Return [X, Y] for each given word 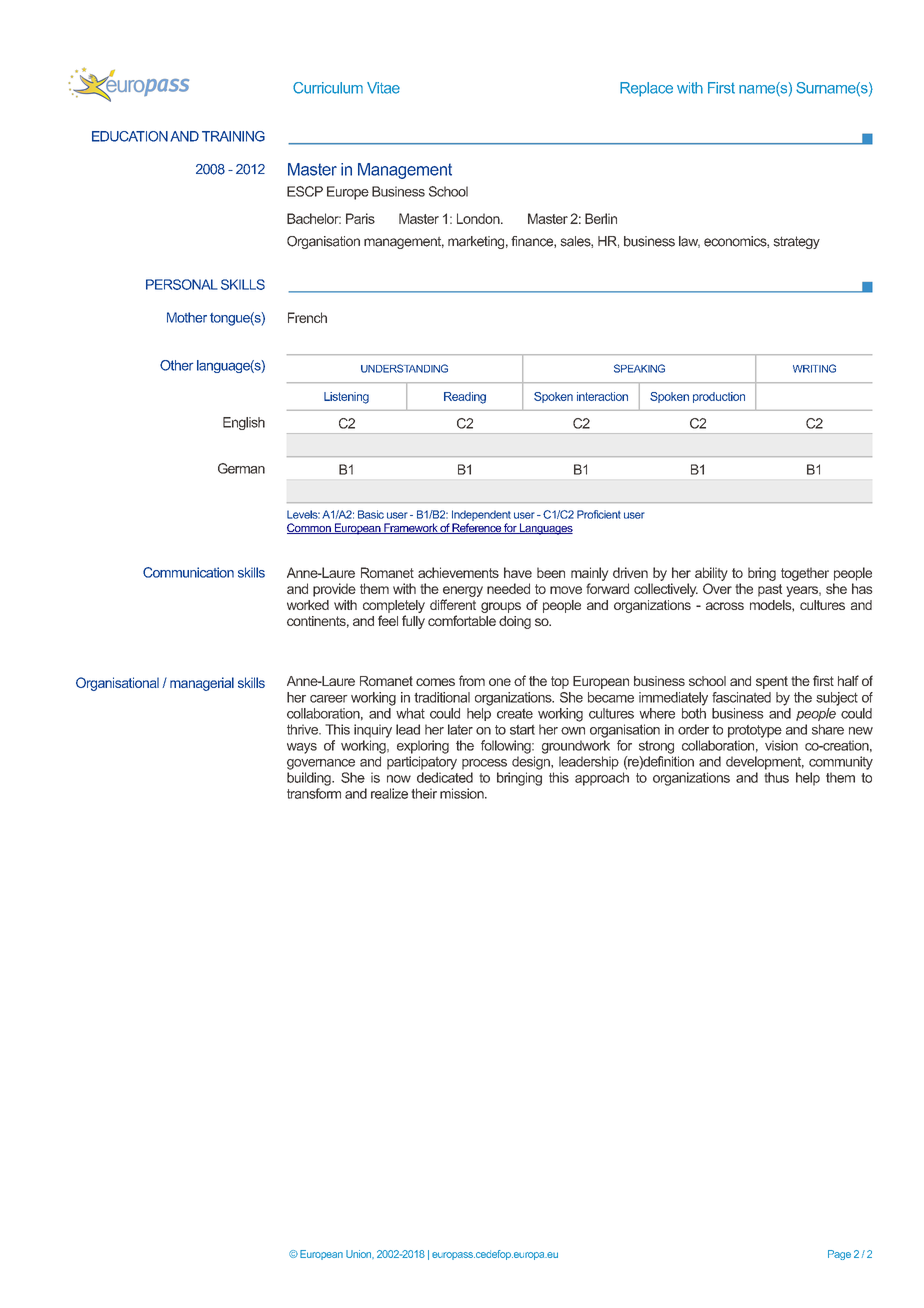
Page [839, 1255]
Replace [646, 89]
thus [776, 777]
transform [314, 793]
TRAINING [233, 136]
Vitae [383, 88]
